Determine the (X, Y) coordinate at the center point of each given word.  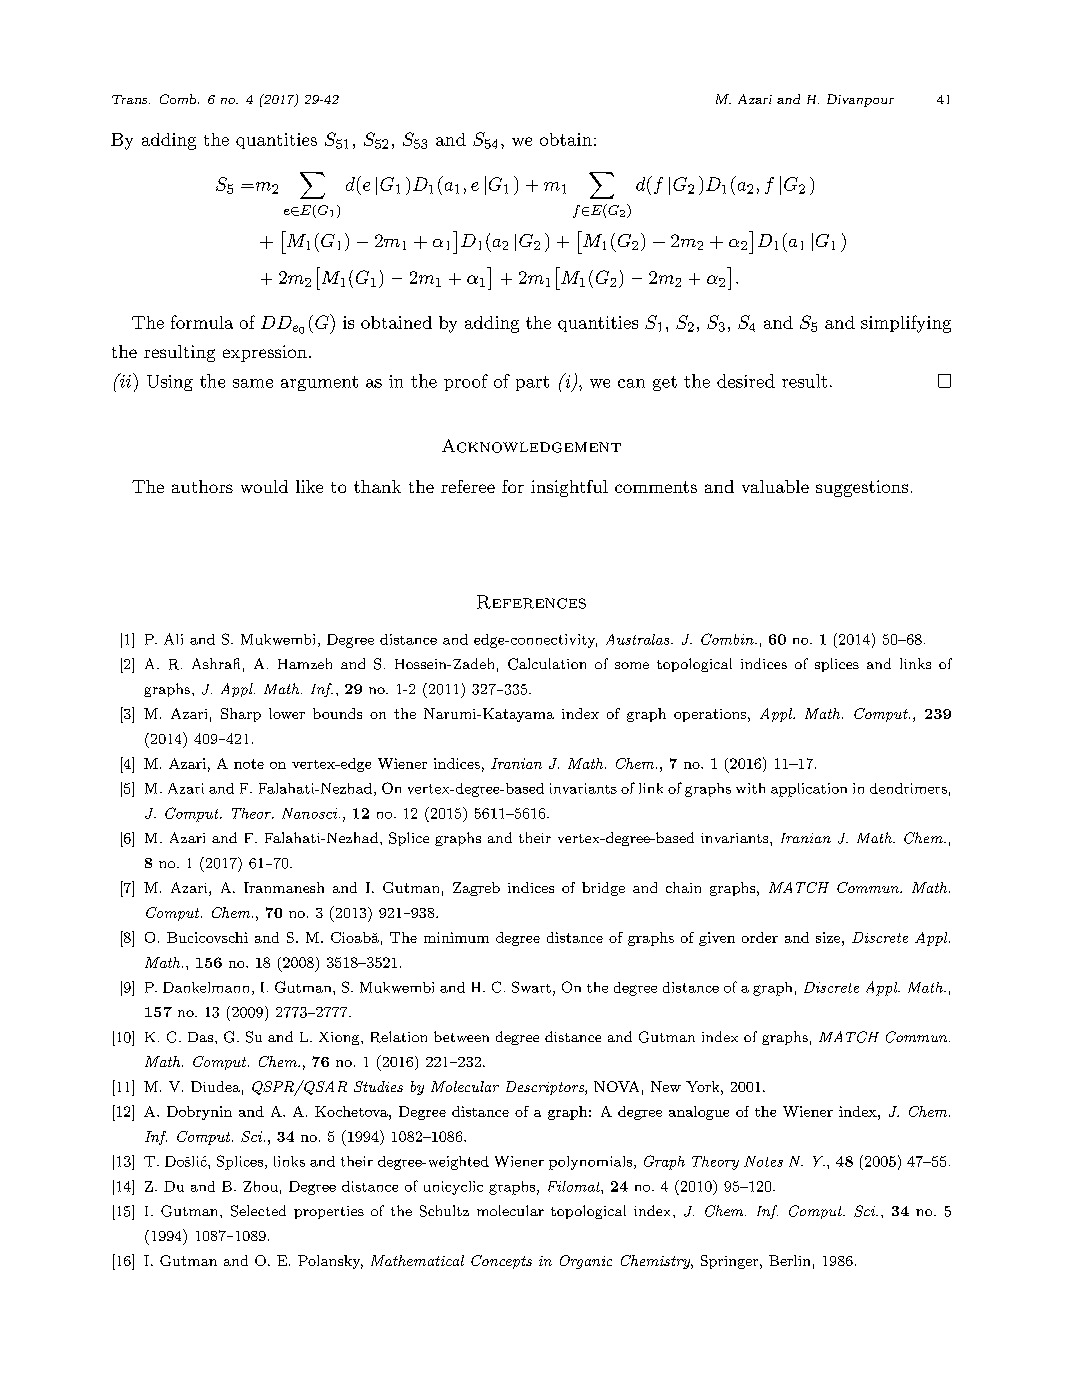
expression (265, 353)
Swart (531, 987)
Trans (131, 99)
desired (746, 381)
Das (200, 1037)
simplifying (906, 324)
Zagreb (476, 889)
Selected (258, 1211)
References (531, 602)
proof (466, 382)
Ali (173, 639)
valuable (775, 486)
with (750, 788)
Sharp (241, 715)
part (532, 383)
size (828, 937)
